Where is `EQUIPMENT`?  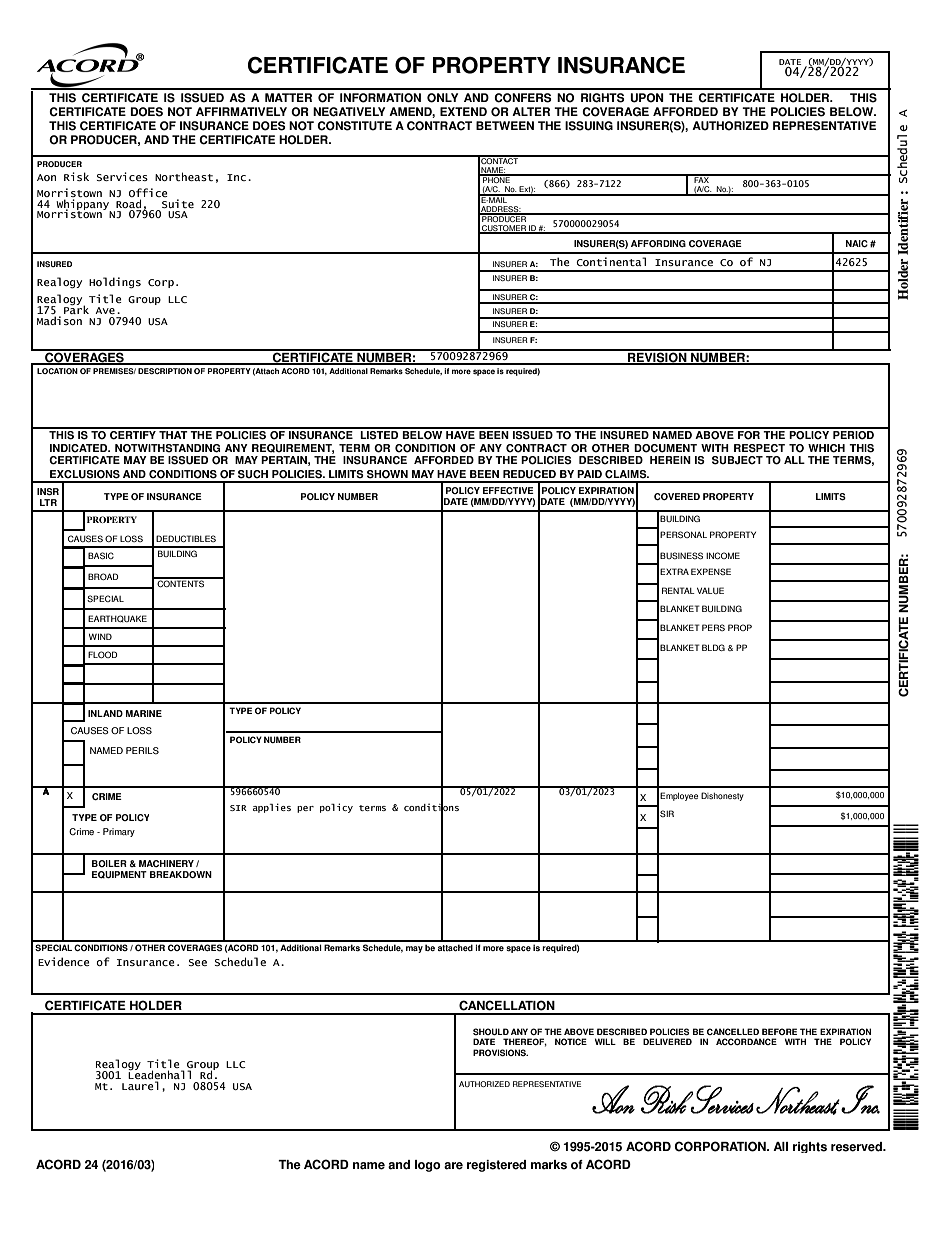
EQUIPMENT is located at coordinates (119, 875).
